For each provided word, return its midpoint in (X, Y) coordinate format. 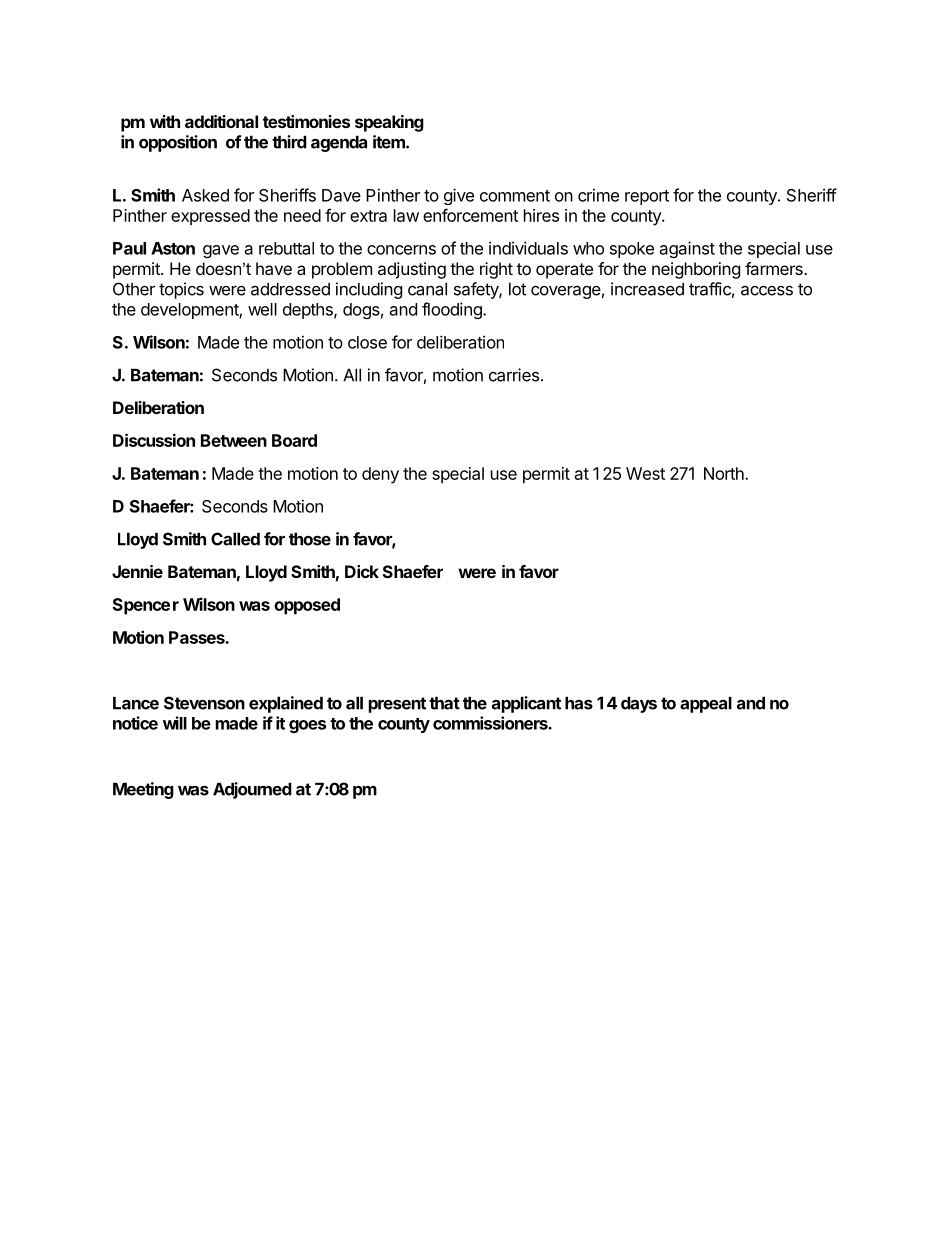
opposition (178, 143)
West (645, 473)
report (647, 197)
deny (380, 475)
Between (234, 440)
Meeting (143, 790)
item (391, 142)
